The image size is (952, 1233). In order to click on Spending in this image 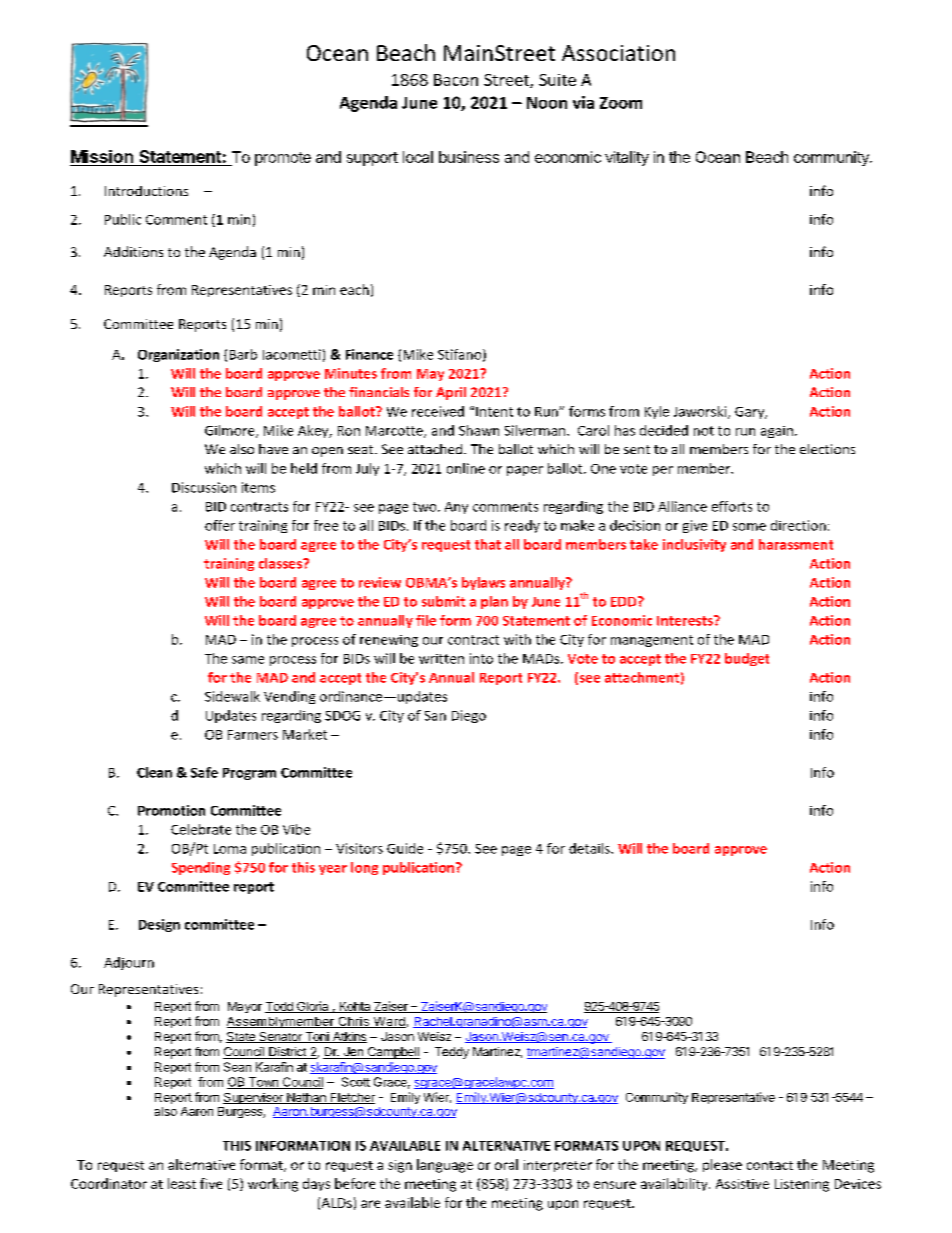, I will do `click(201, 868)`.
